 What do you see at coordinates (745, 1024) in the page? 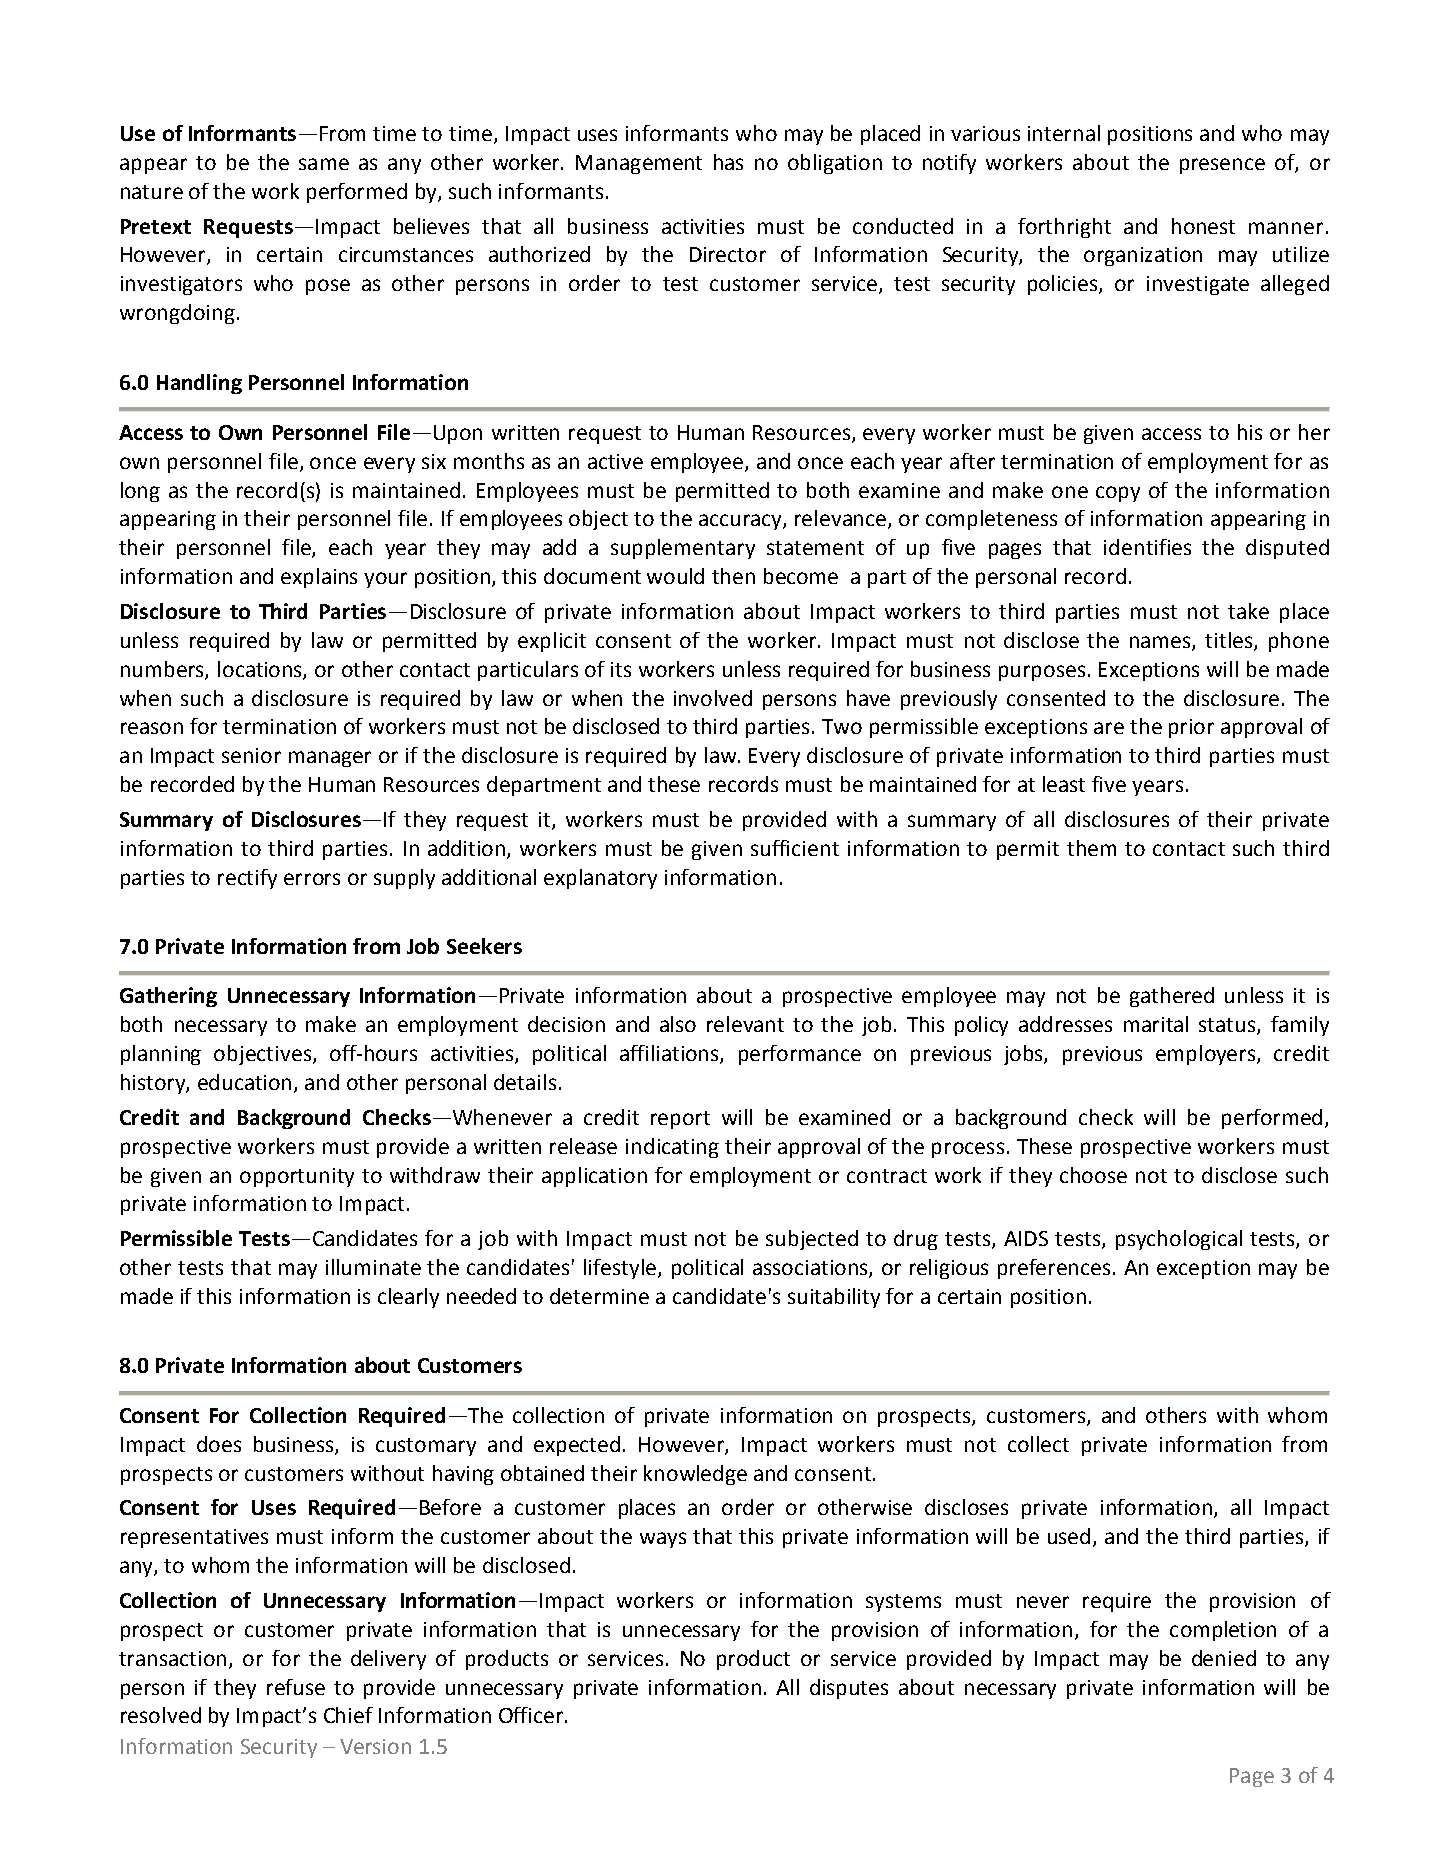
I see `relevant` at bounding box center [745, 1024].
